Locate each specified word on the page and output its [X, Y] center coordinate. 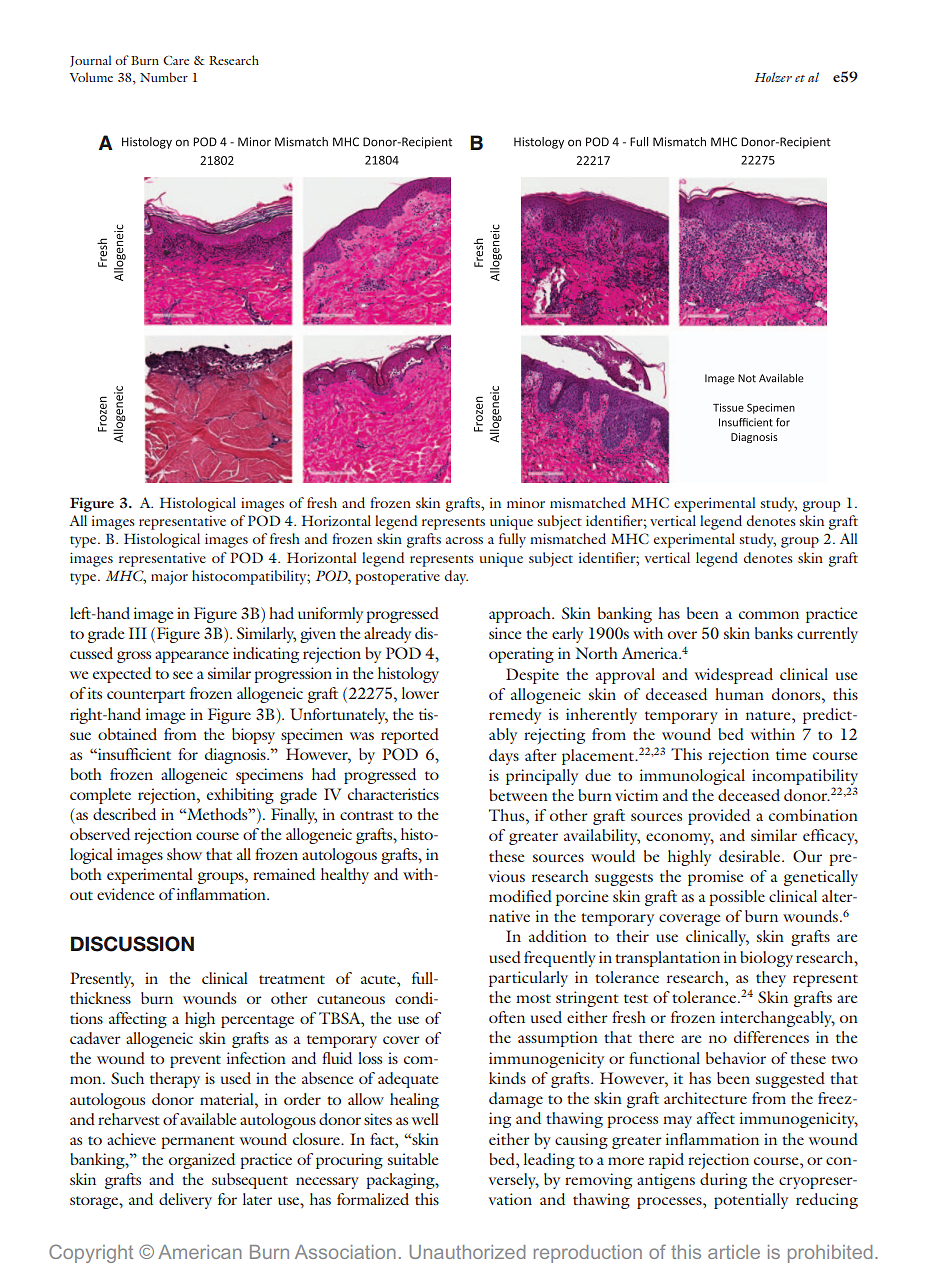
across [464, 540]
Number [164, 77]
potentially [751, 1201]
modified [520, 896]
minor [526, 503]
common [769, 615]
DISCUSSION [132, 944]
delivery [185, 1201]
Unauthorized [467, 1252]
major [169, 578]
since [505, 633]
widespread [734, 676]
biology [766, 959]
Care [176, 60]
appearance [192, 657]
